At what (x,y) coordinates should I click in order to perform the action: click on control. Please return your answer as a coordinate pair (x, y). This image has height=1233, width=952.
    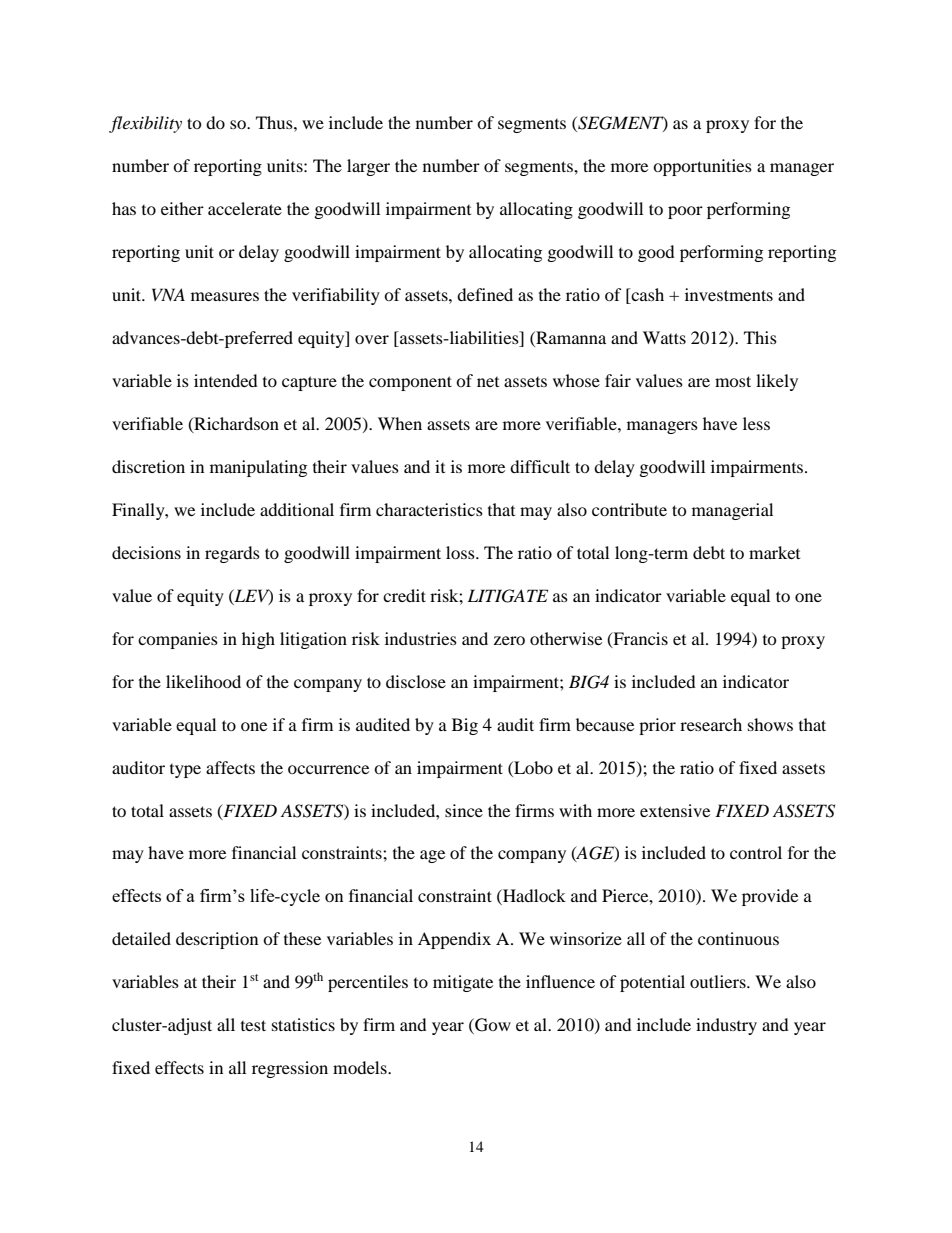
    Looking at the image, I should click on (756, 852).
